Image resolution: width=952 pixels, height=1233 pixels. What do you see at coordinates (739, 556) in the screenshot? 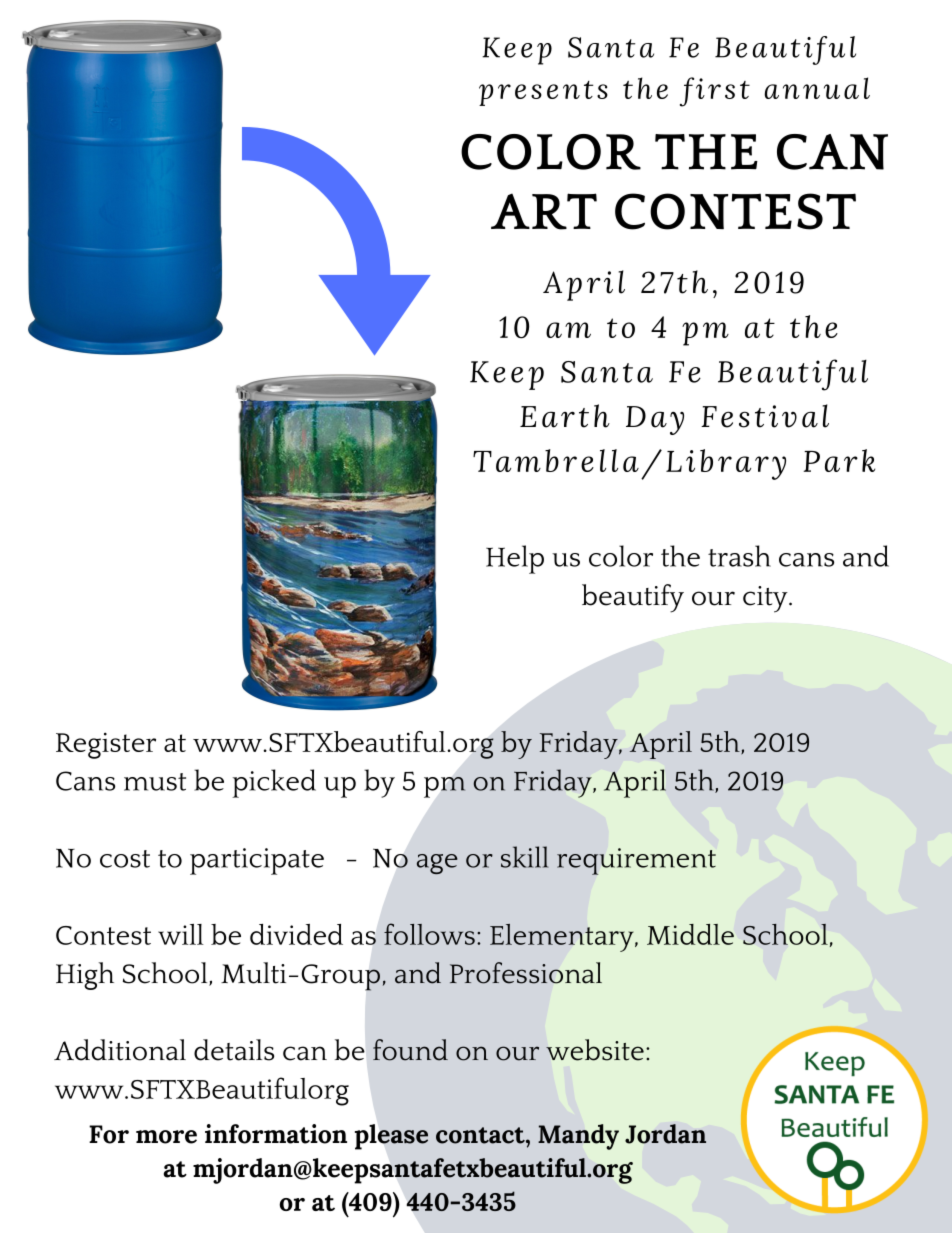
I see `trash` at bounding box center [739, 556].
